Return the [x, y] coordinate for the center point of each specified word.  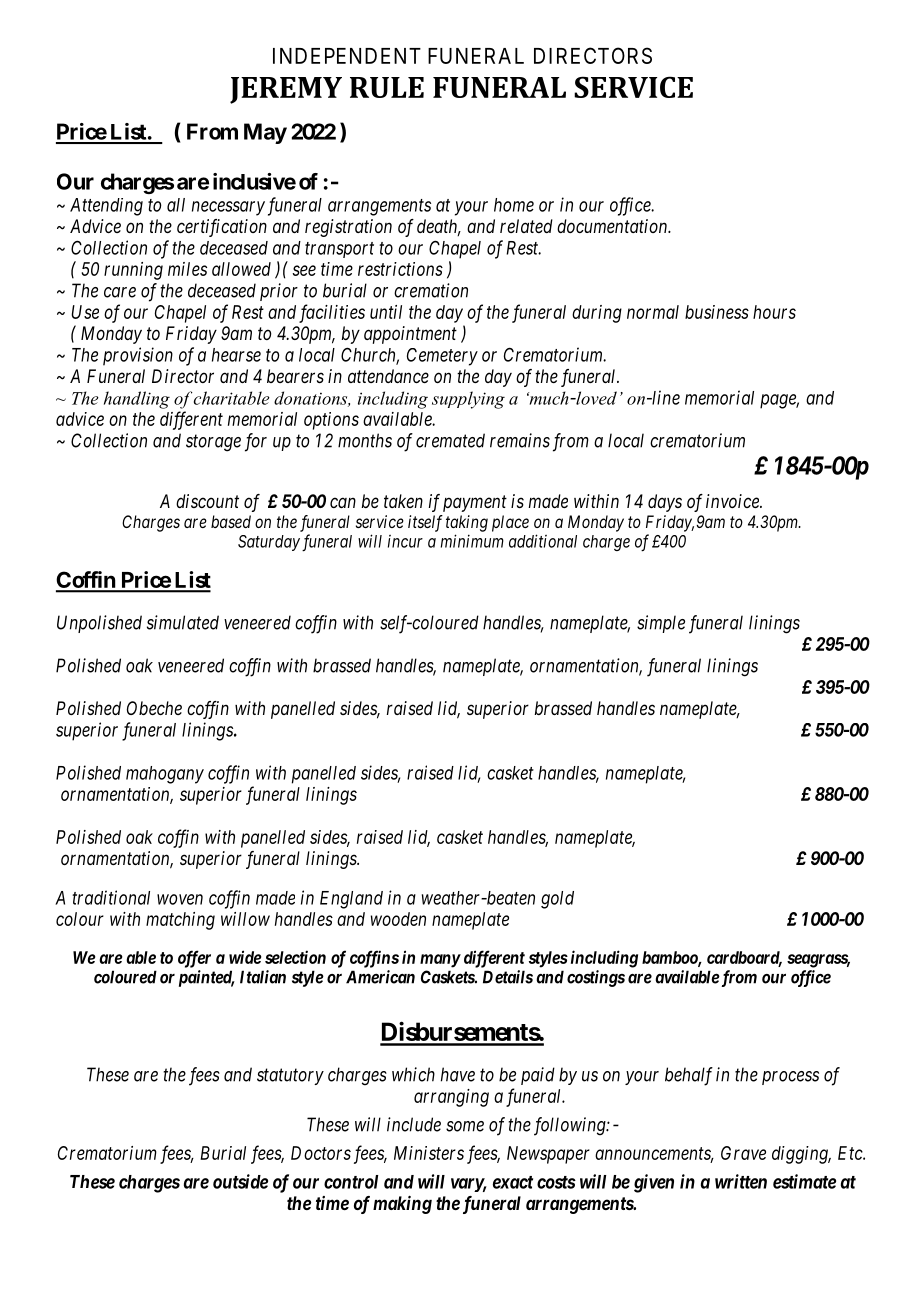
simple [661, 624]
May [265, 133]
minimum [472, 541]
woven [180, 899]
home [514, 205]
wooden [398, 919]
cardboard [744, 958]
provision [138, 356]
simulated [183, 622]
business [717, 312]
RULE [387, 87]
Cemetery [442, 357]
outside [240, 1181]
